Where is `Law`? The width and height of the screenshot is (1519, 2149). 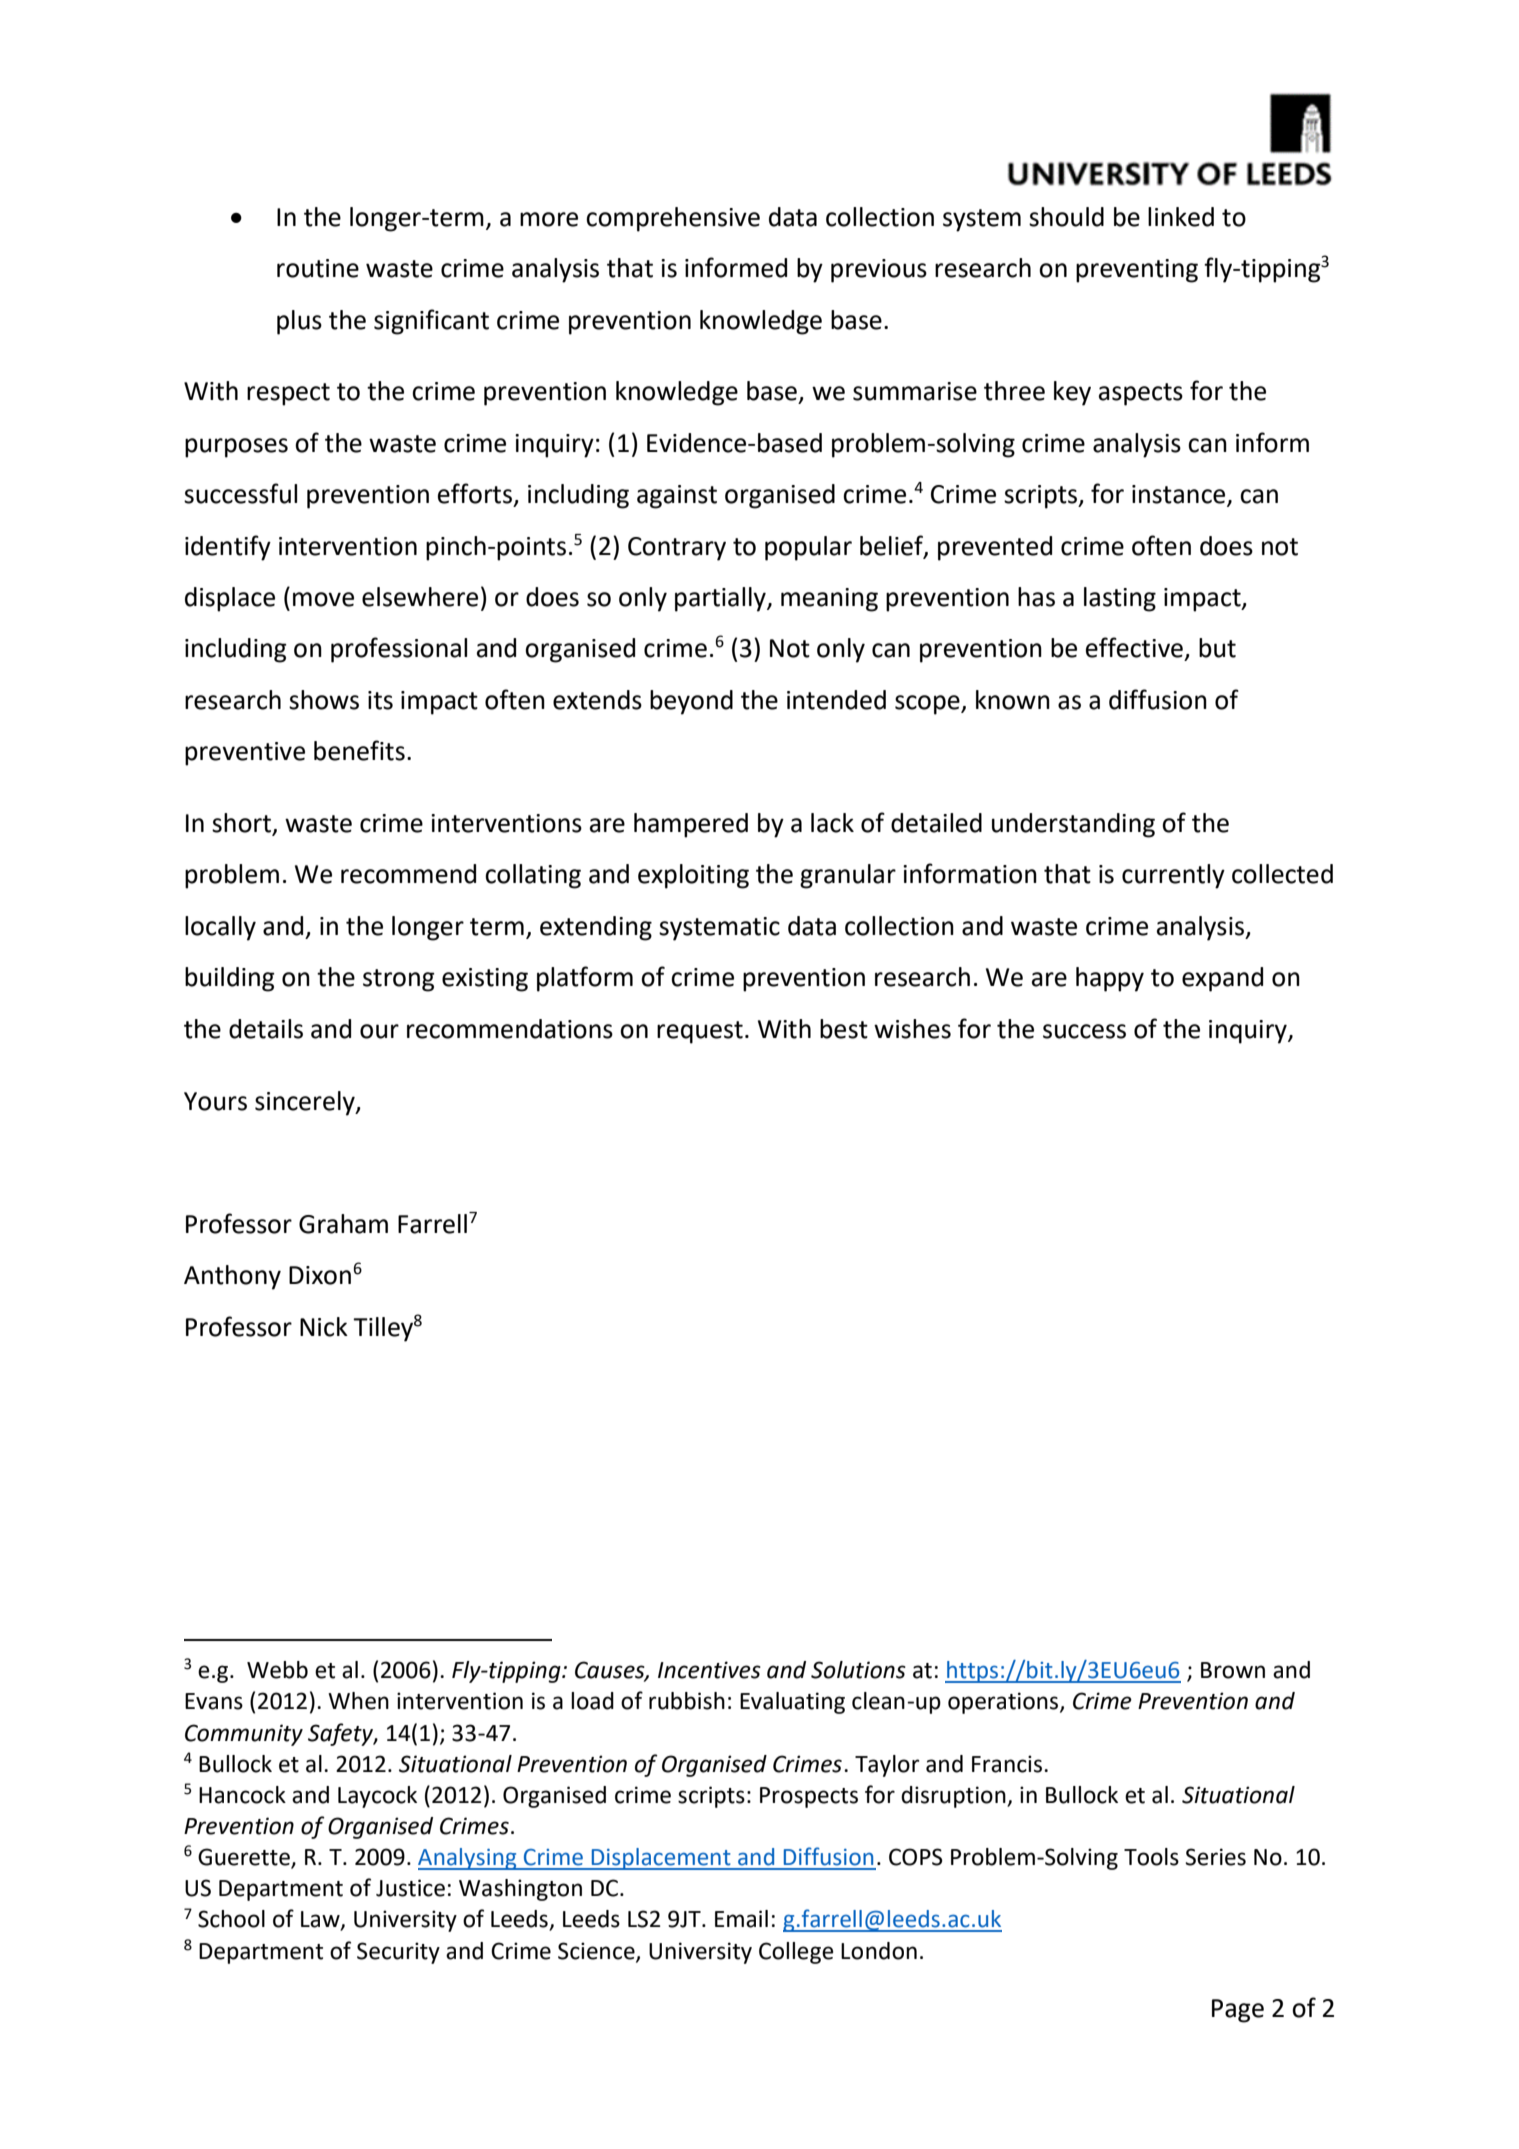
Law is located at coordinates (321, 1920).
